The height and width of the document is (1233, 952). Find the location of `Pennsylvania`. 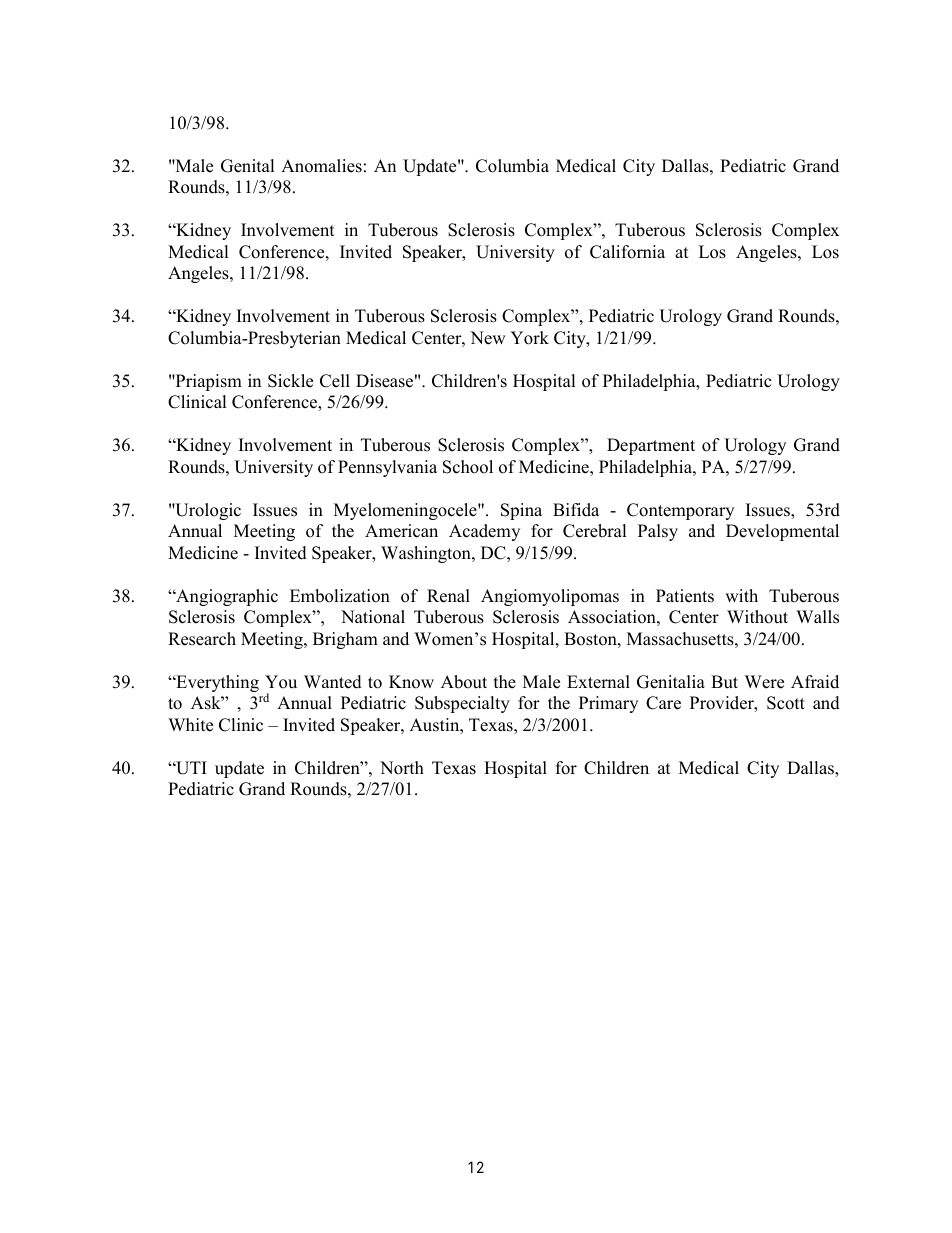

Pennsylvania is located at coordinates (387, 468).
